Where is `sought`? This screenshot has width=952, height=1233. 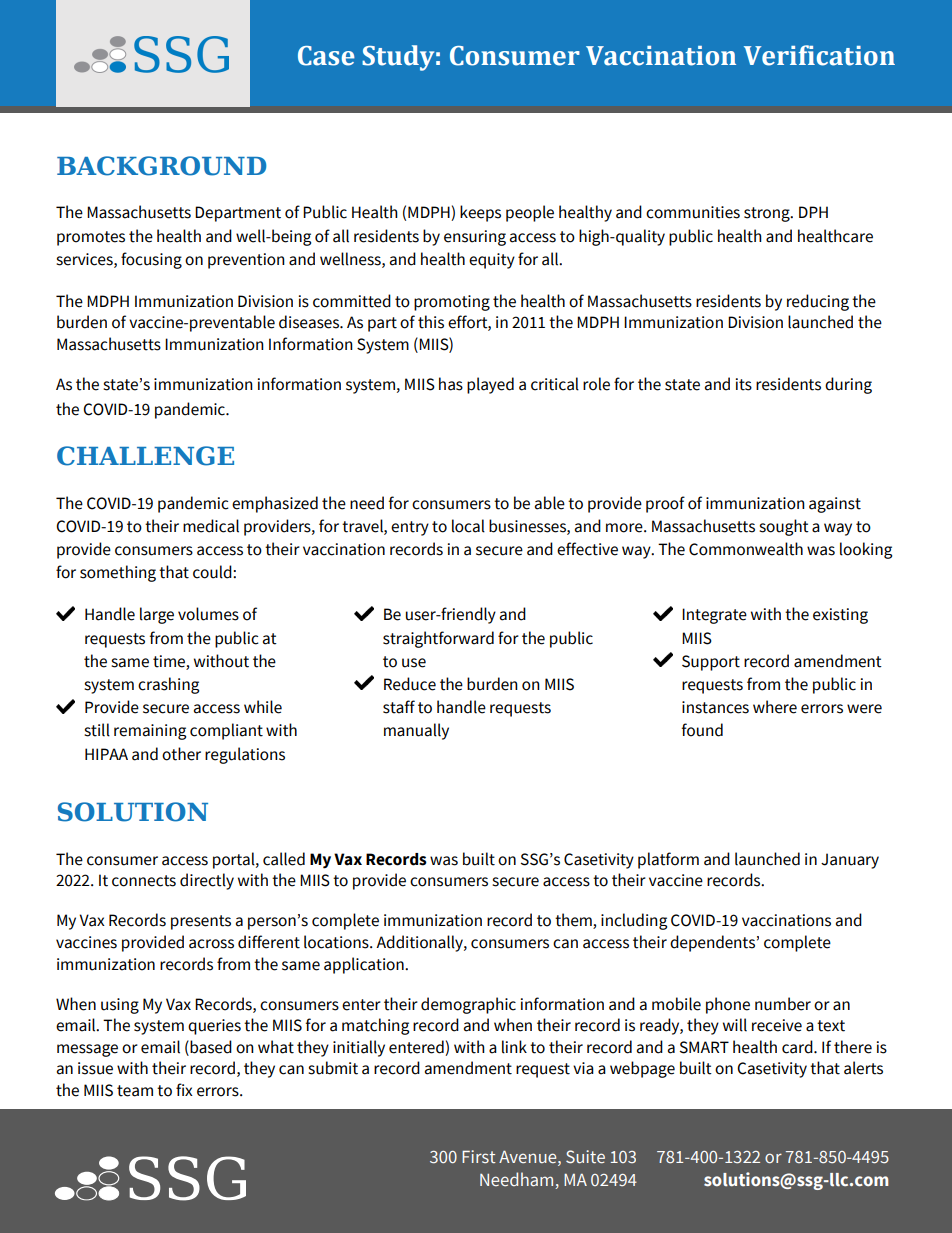 sought is located at coordinates (784, 527).
